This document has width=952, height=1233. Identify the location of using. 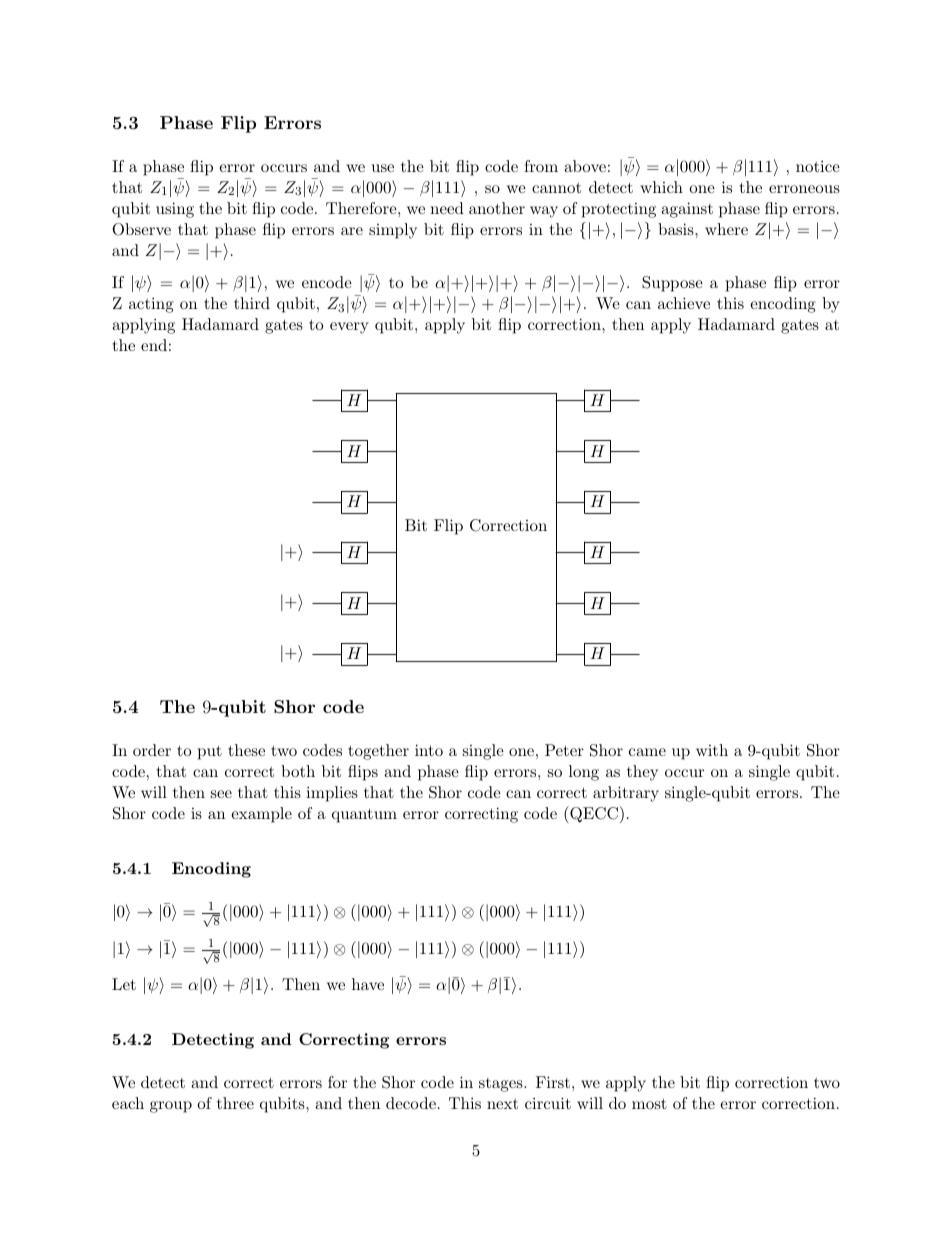
(175, 210).
